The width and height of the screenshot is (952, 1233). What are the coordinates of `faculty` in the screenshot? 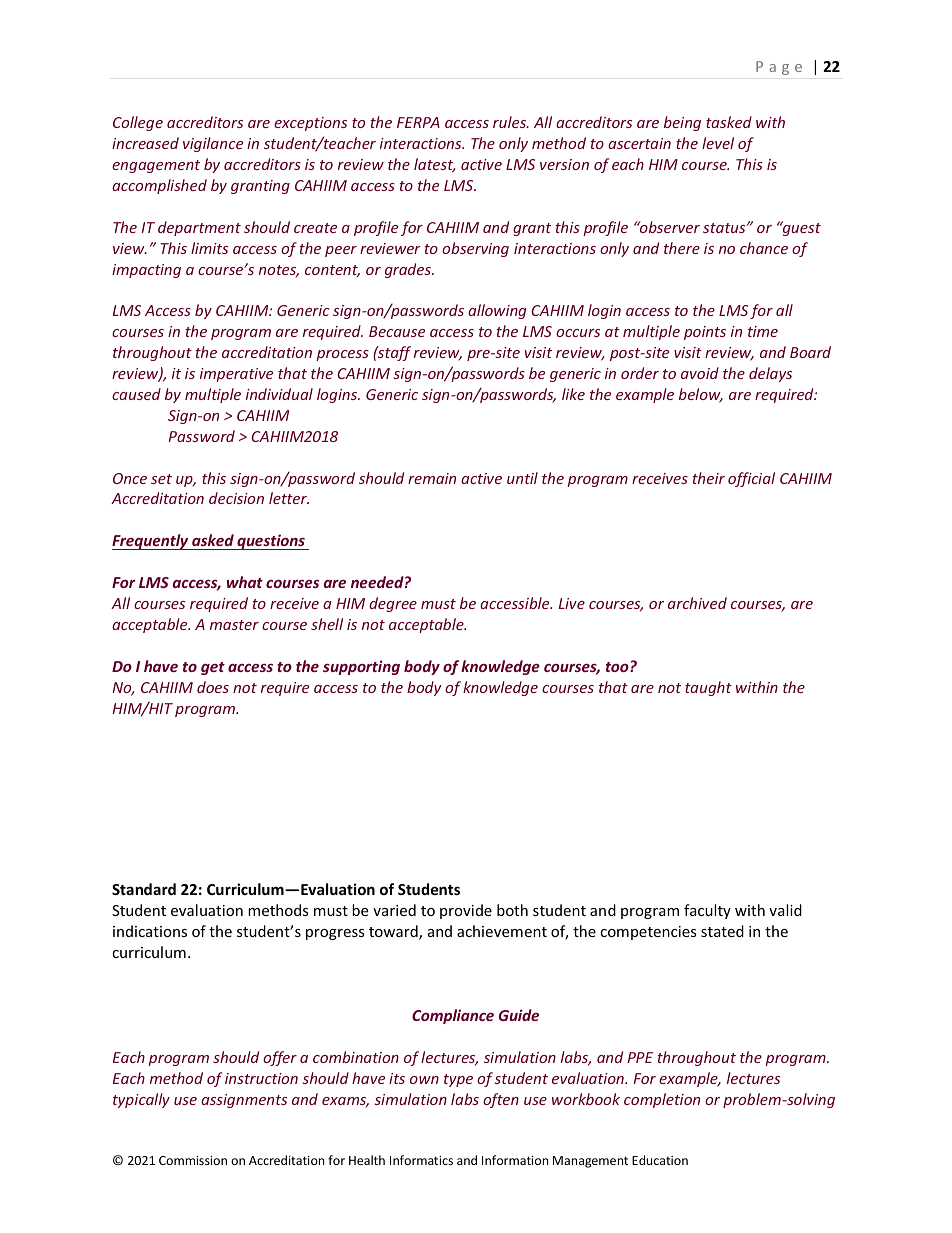 It's located at (707, 911).
